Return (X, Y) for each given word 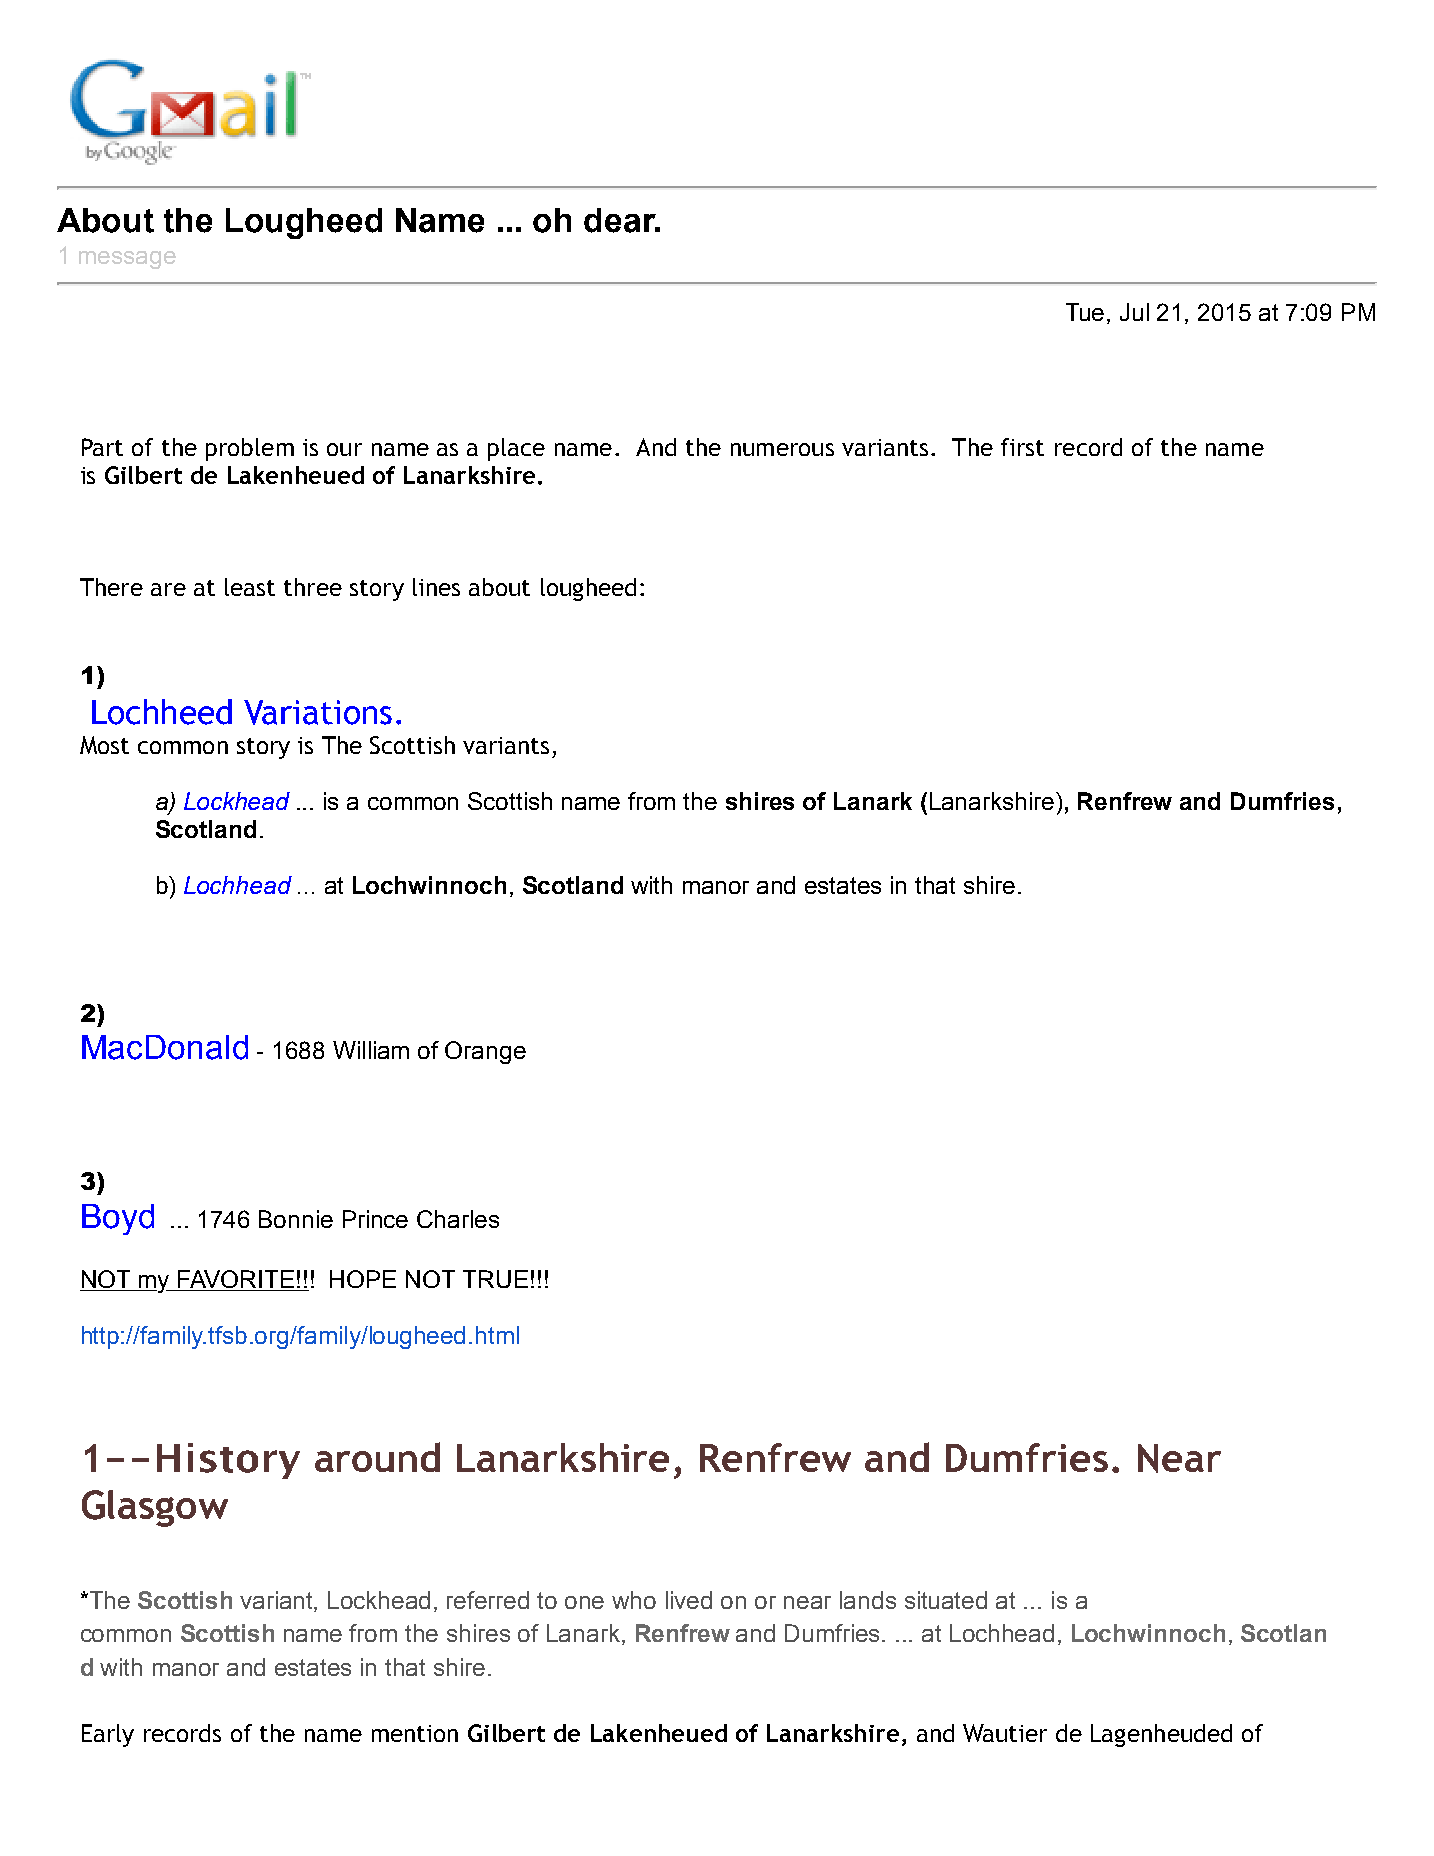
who (634, 1600)
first (1022, 447)
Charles (458, 1219)
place (516, 449)
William (371, 1050)
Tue (1085, 312)
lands (868, 1600)
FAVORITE (236, 1280)
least (250, 587)
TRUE (495, 1279)
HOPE (363, 1279)
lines (436, 587)
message (127, 260)
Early (108, 1735)
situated (946, 1600)
